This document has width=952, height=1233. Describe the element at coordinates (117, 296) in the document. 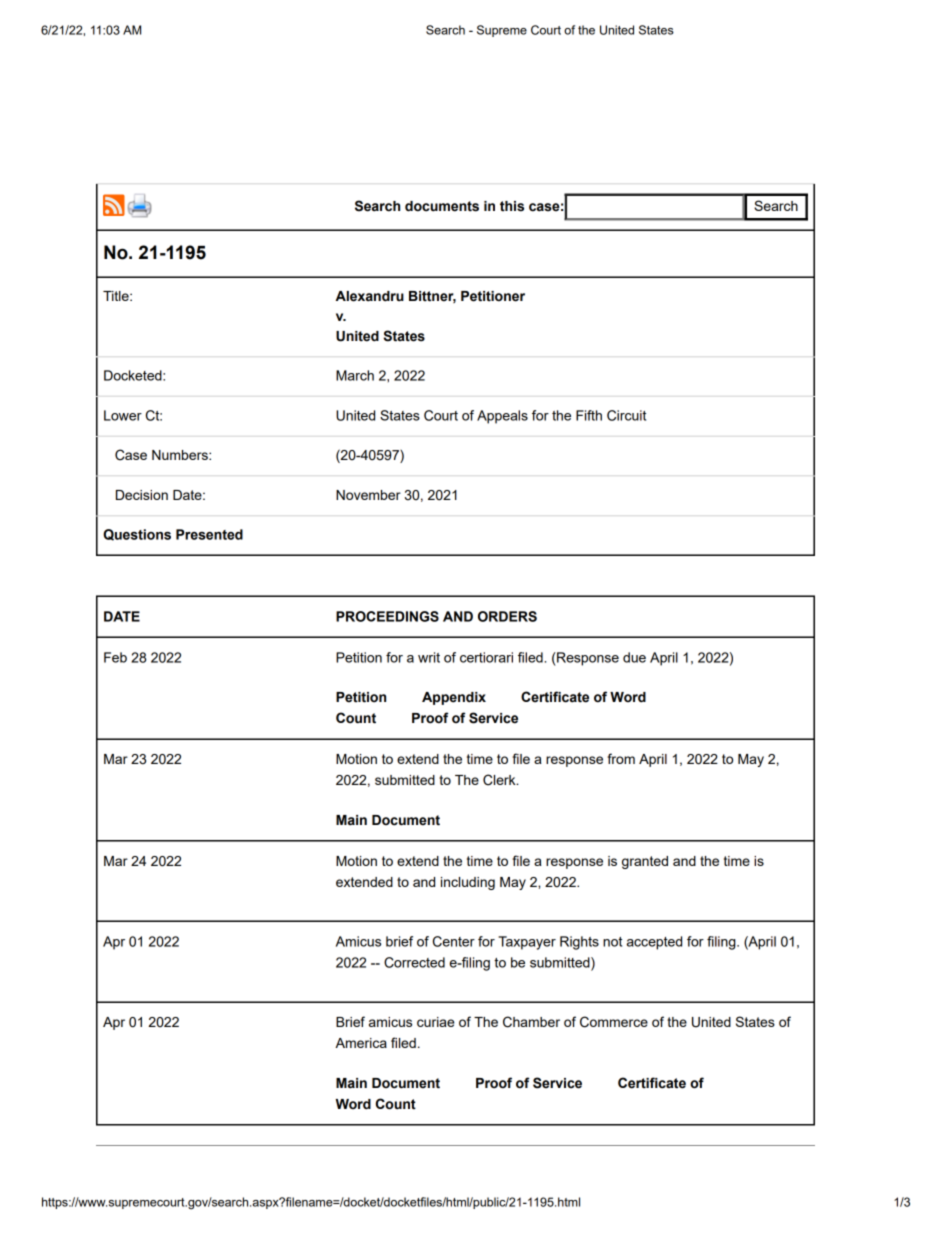

I see `Title` at that location.
